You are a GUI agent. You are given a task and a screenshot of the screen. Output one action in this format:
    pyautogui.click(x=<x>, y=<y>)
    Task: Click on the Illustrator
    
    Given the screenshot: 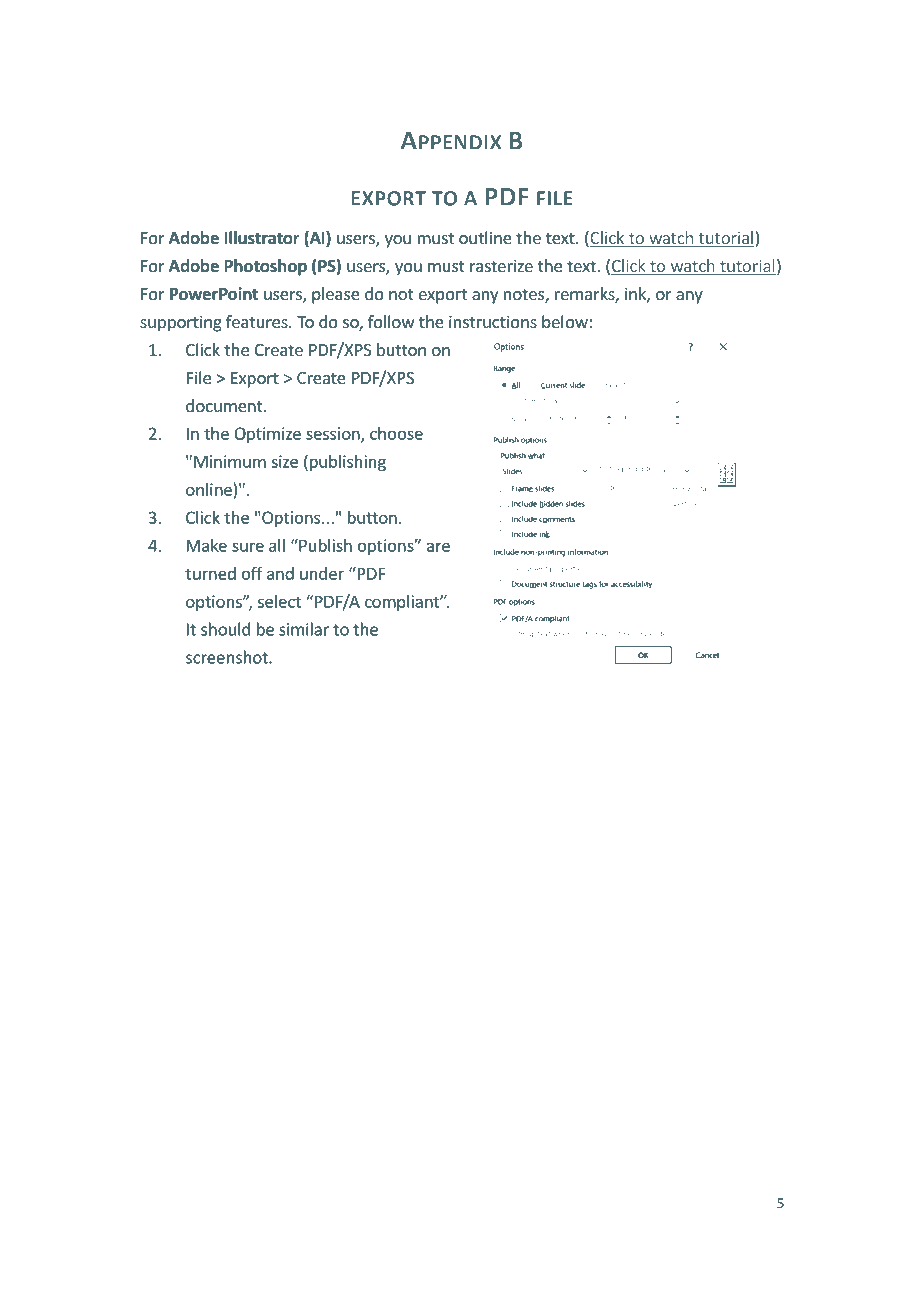 What is the action you would take?
    pyautogui.click(x=262, y=238)
